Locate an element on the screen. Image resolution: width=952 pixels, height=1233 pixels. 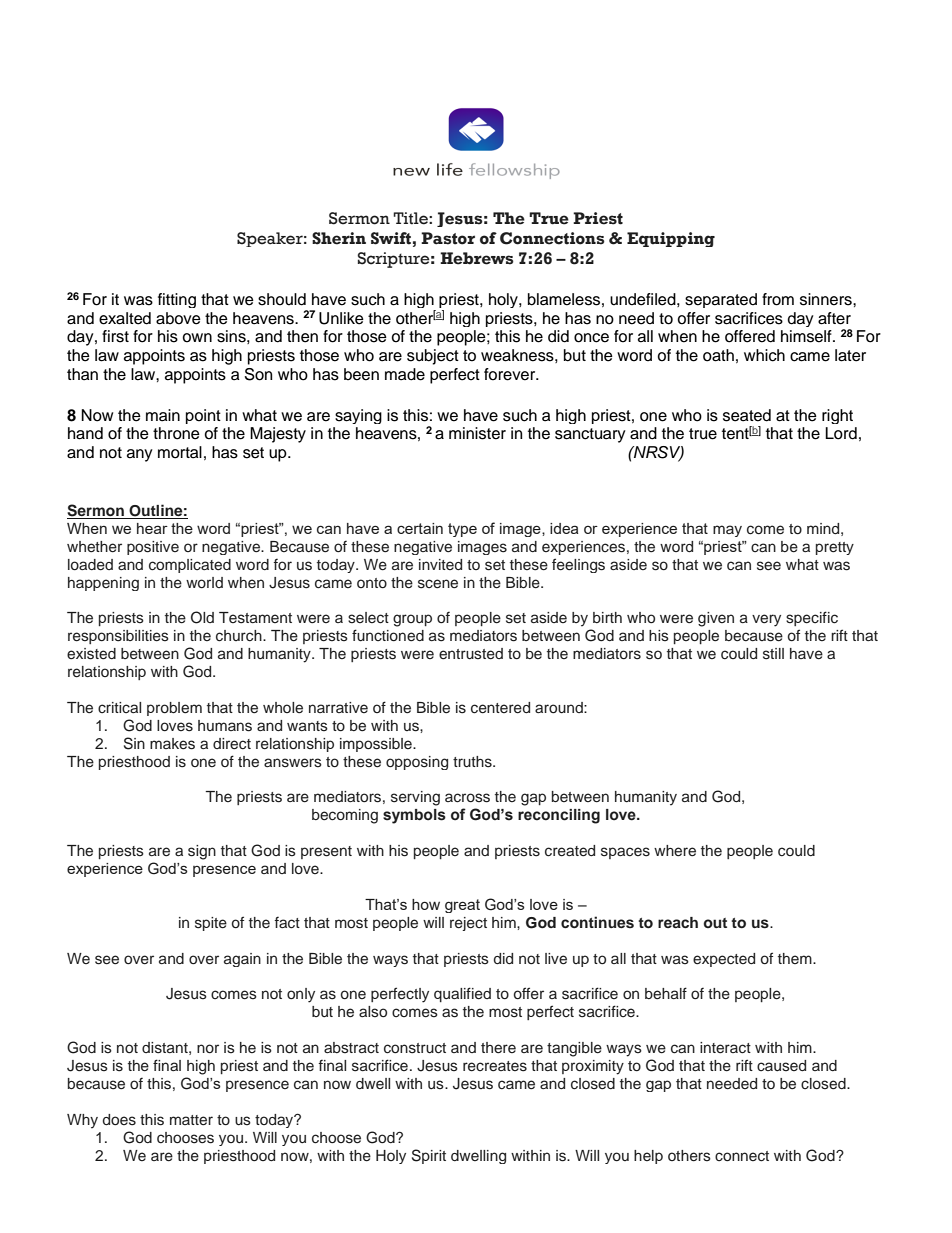
symbols is located at coordinates (414, 816).
